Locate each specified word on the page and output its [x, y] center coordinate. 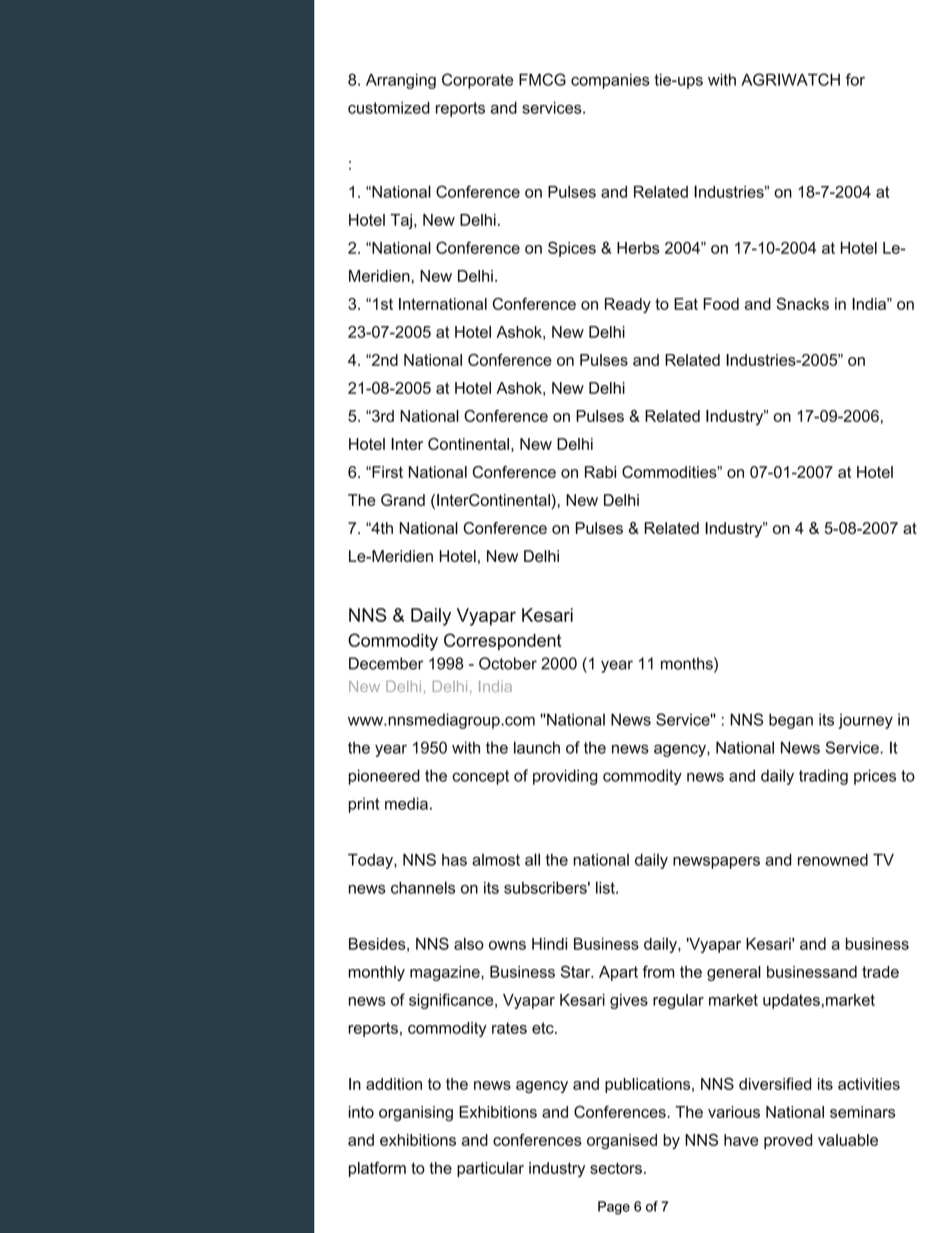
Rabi [600, 472]
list [606, 887]
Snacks [802, 303]
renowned [833, 859]
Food [721, 304]
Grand [403, 500]
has [454, 860]
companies [610, 81]
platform [377, 1169]
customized [389, 108]
